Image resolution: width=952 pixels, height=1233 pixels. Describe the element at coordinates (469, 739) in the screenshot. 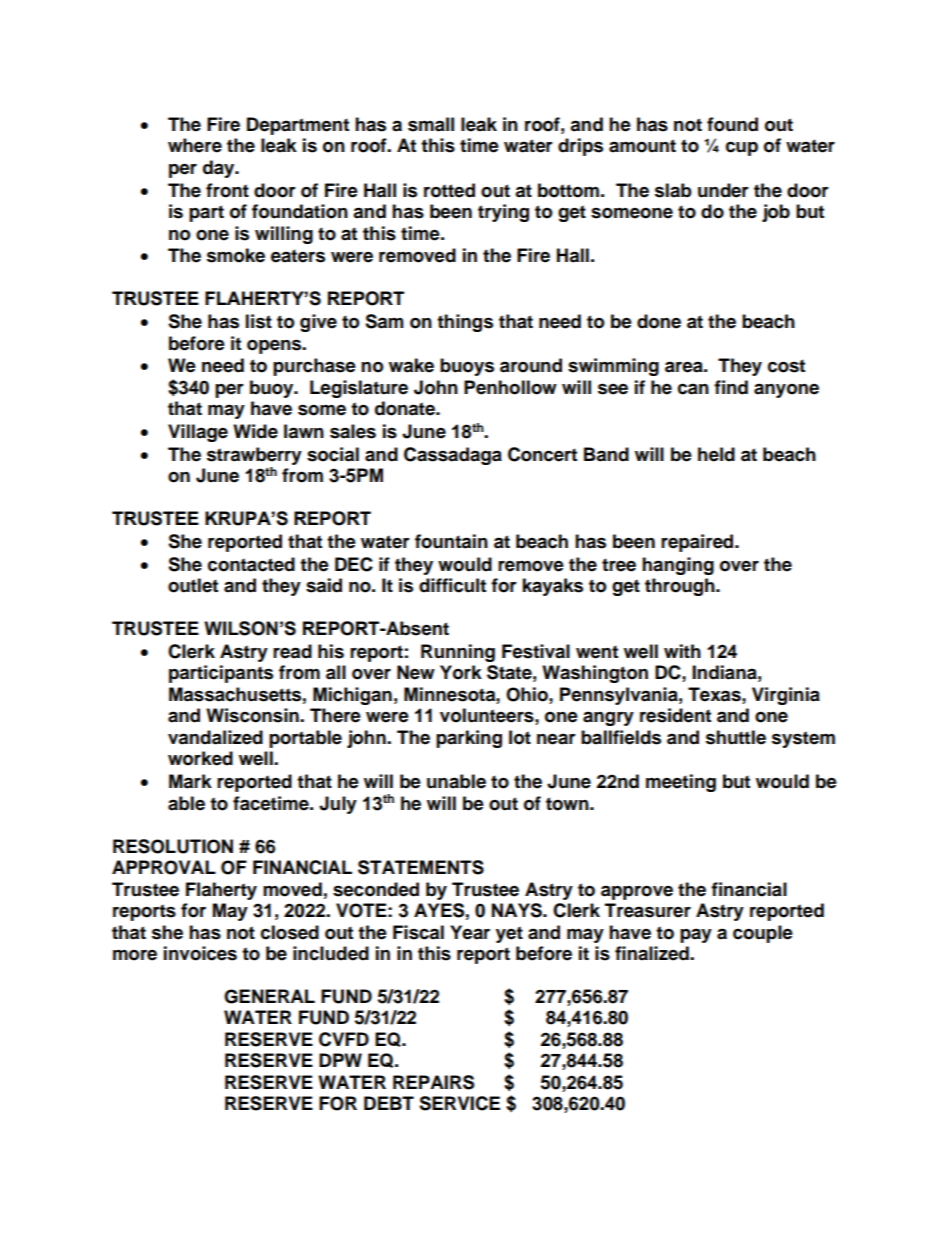

I see `parking` at that location.
